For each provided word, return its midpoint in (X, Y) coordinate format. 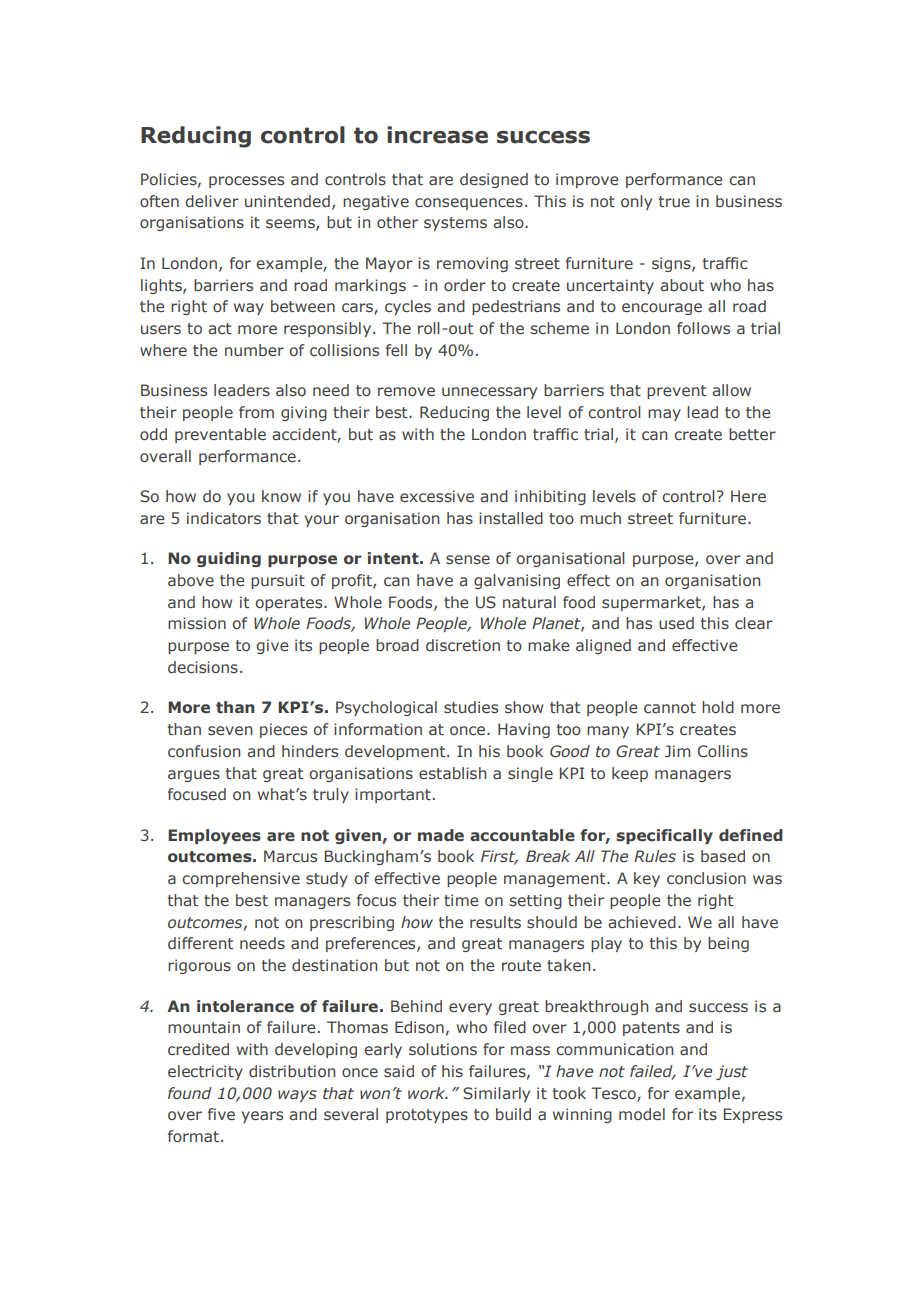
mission (197, 623)
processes (246, 182)
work (428, 1093)
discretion (463, 645)
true (674, 202)
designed (494, 180)
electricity (205, 1072)
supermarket (652, 603)
